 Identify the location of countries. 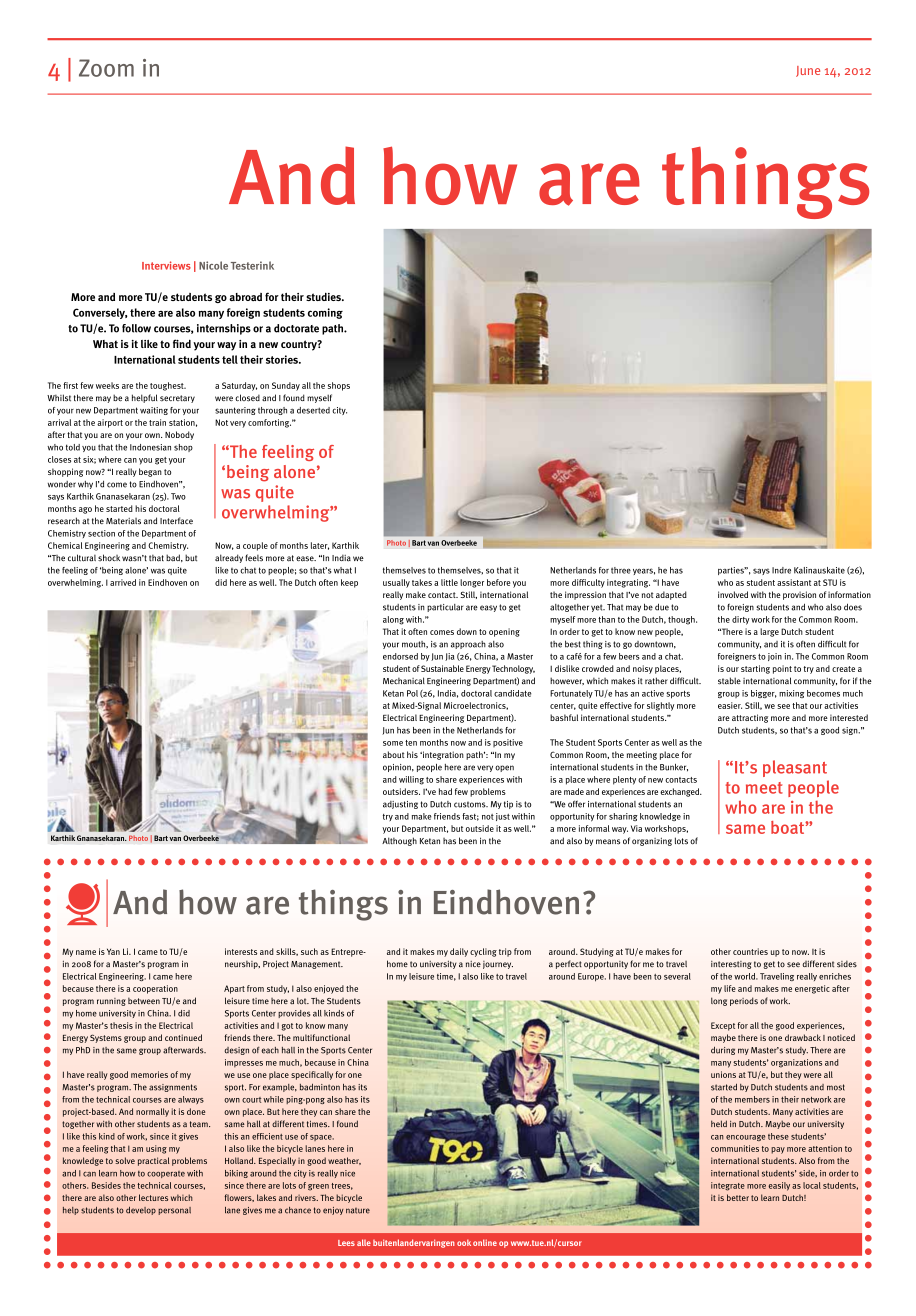
(750, 951).
